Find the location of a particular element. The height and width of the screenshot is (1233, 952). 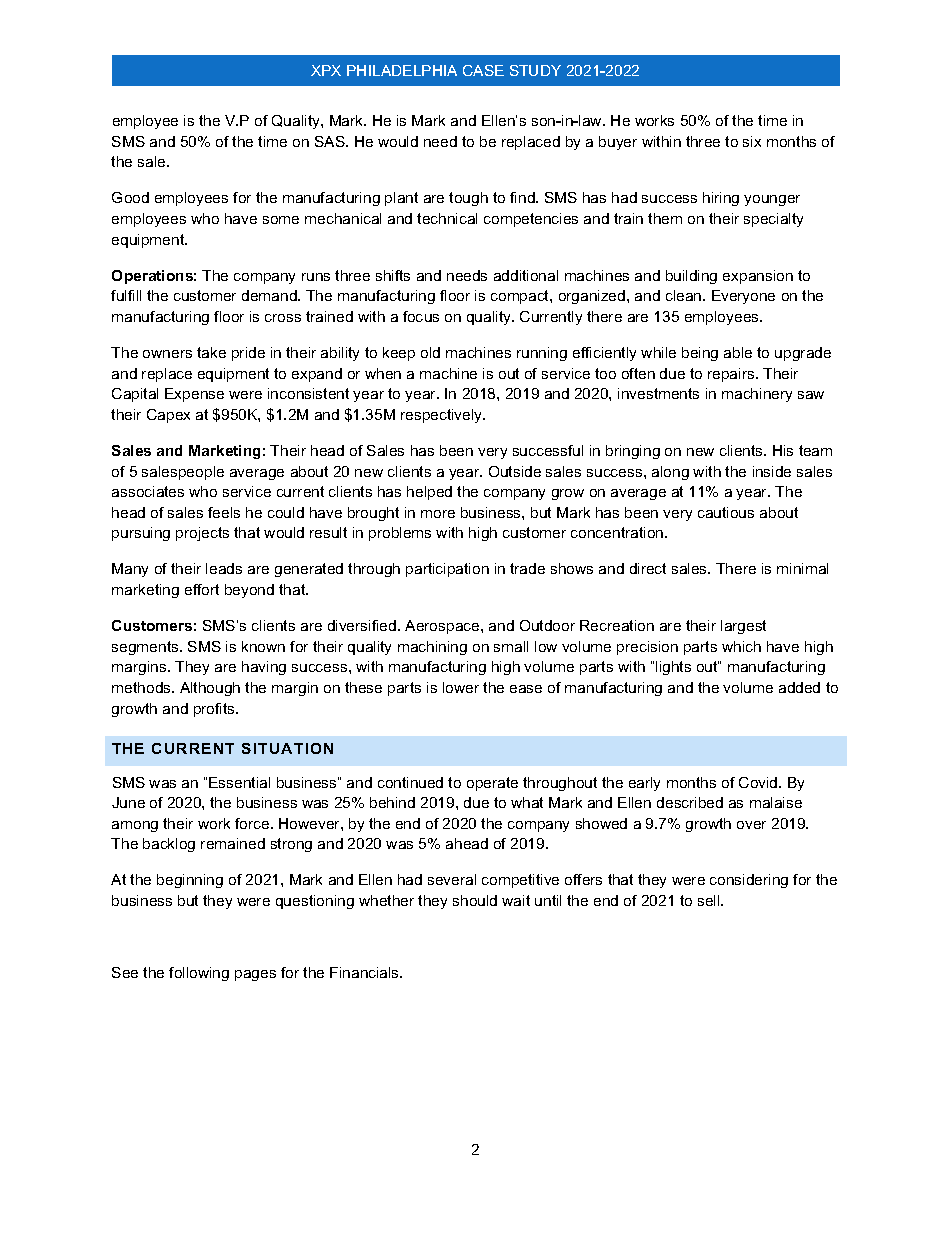

following is located at coordinates (199, 974).
